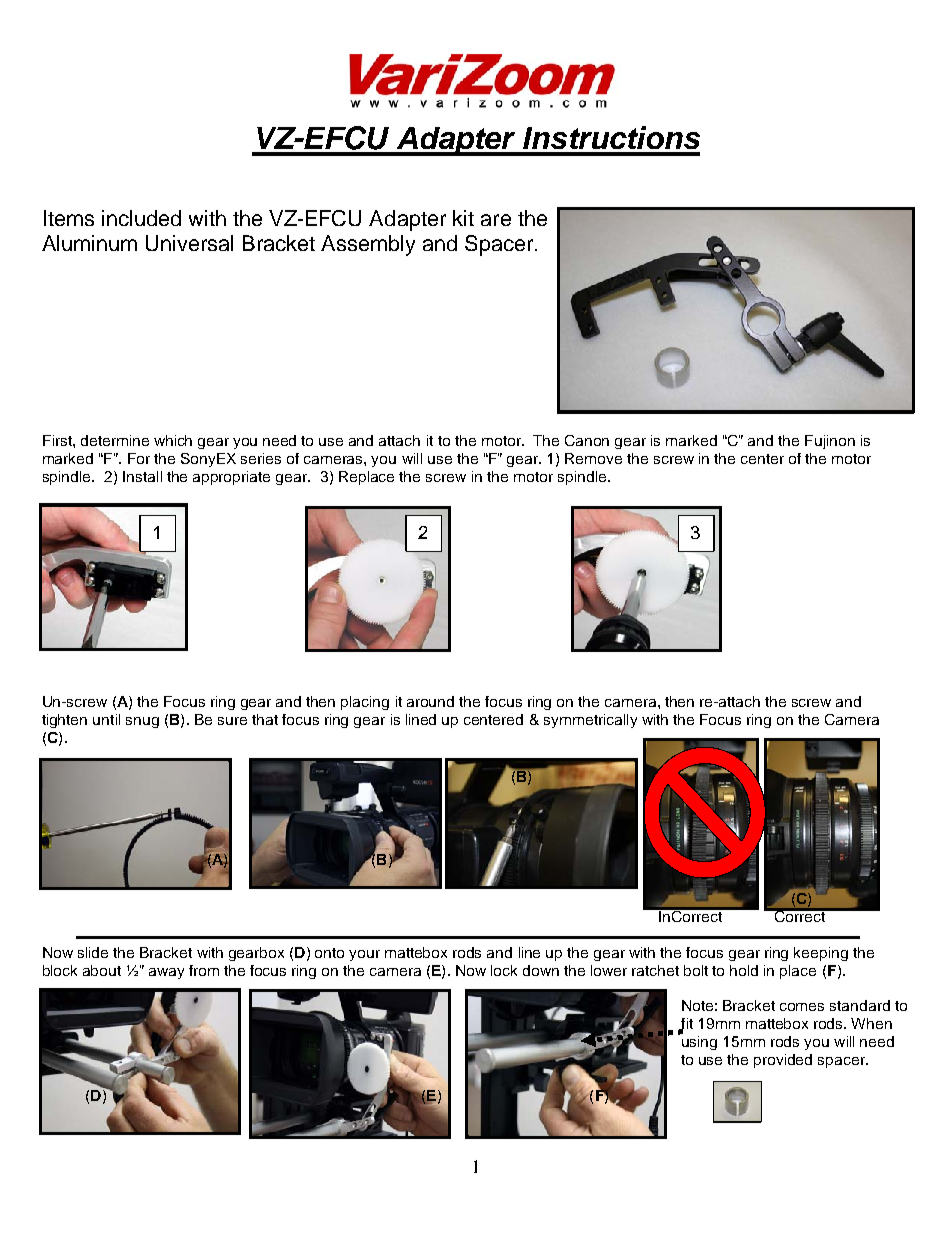 The image size is (952, 1233). What do you see at coordinates (783, 1061) in the screenshot?
I see `provided` at bounding box center [783, 1061].
